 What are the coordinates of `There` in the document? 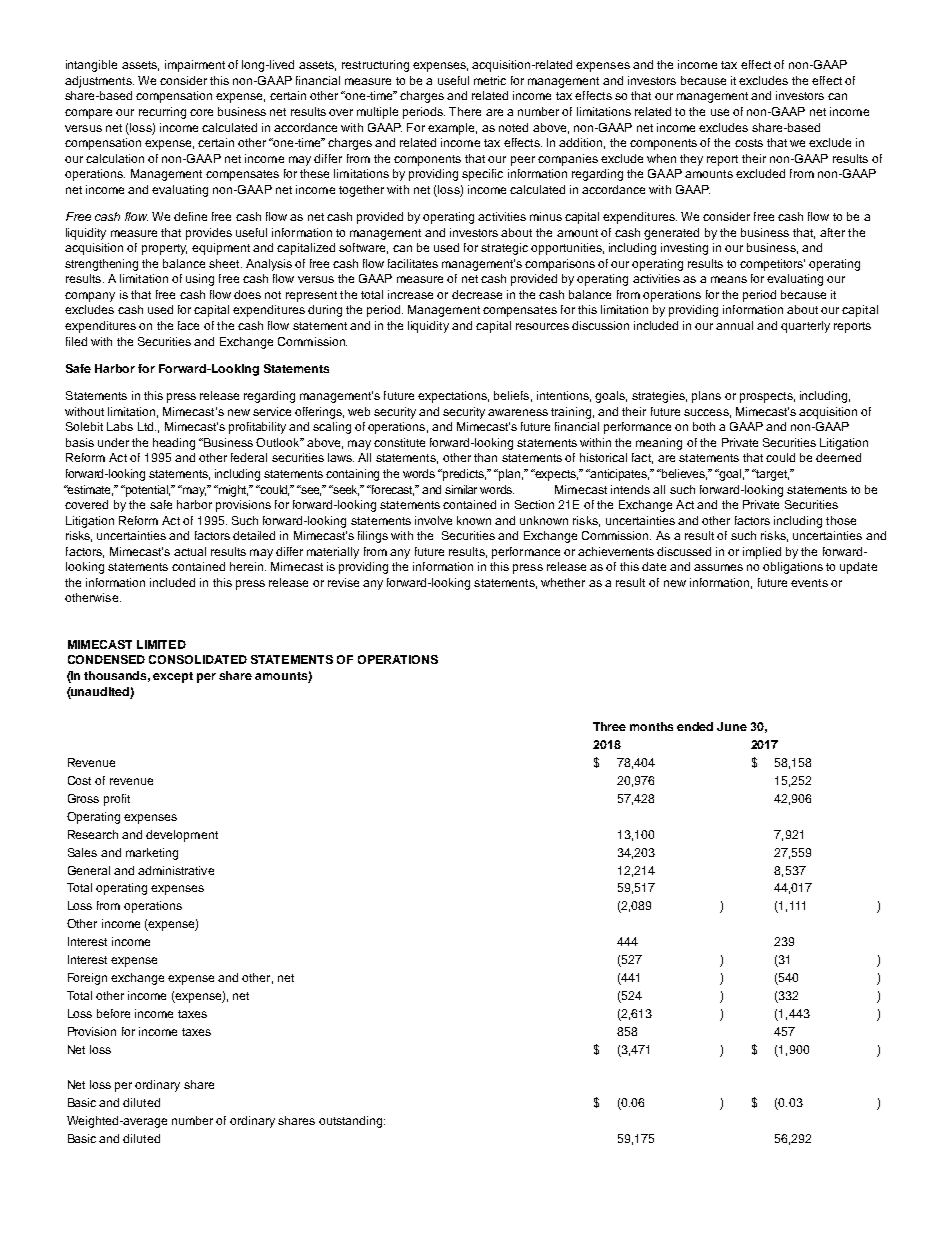 It's located at (465, 111).
